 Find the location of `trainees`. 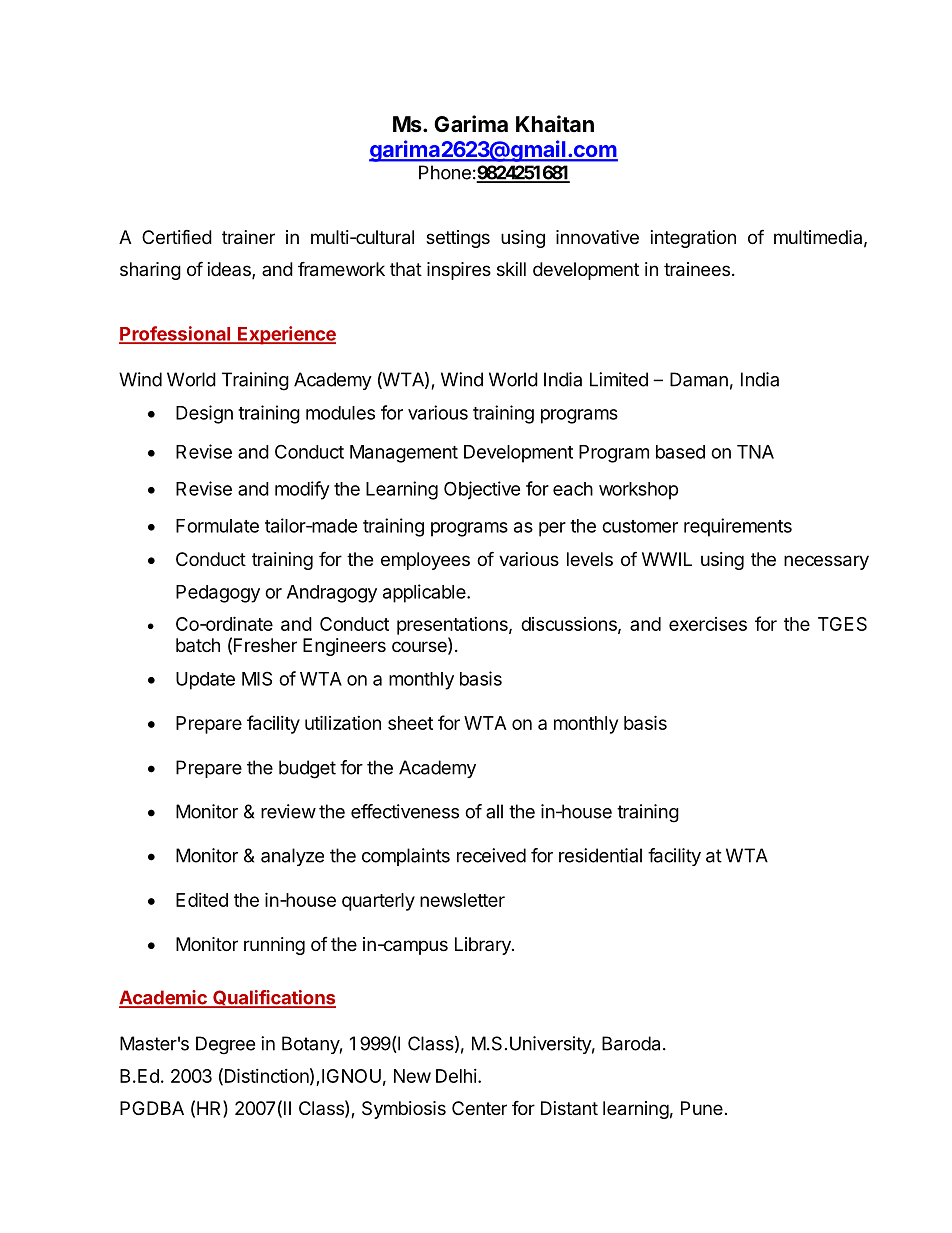

trainees is located at coordinates (697, 269).
